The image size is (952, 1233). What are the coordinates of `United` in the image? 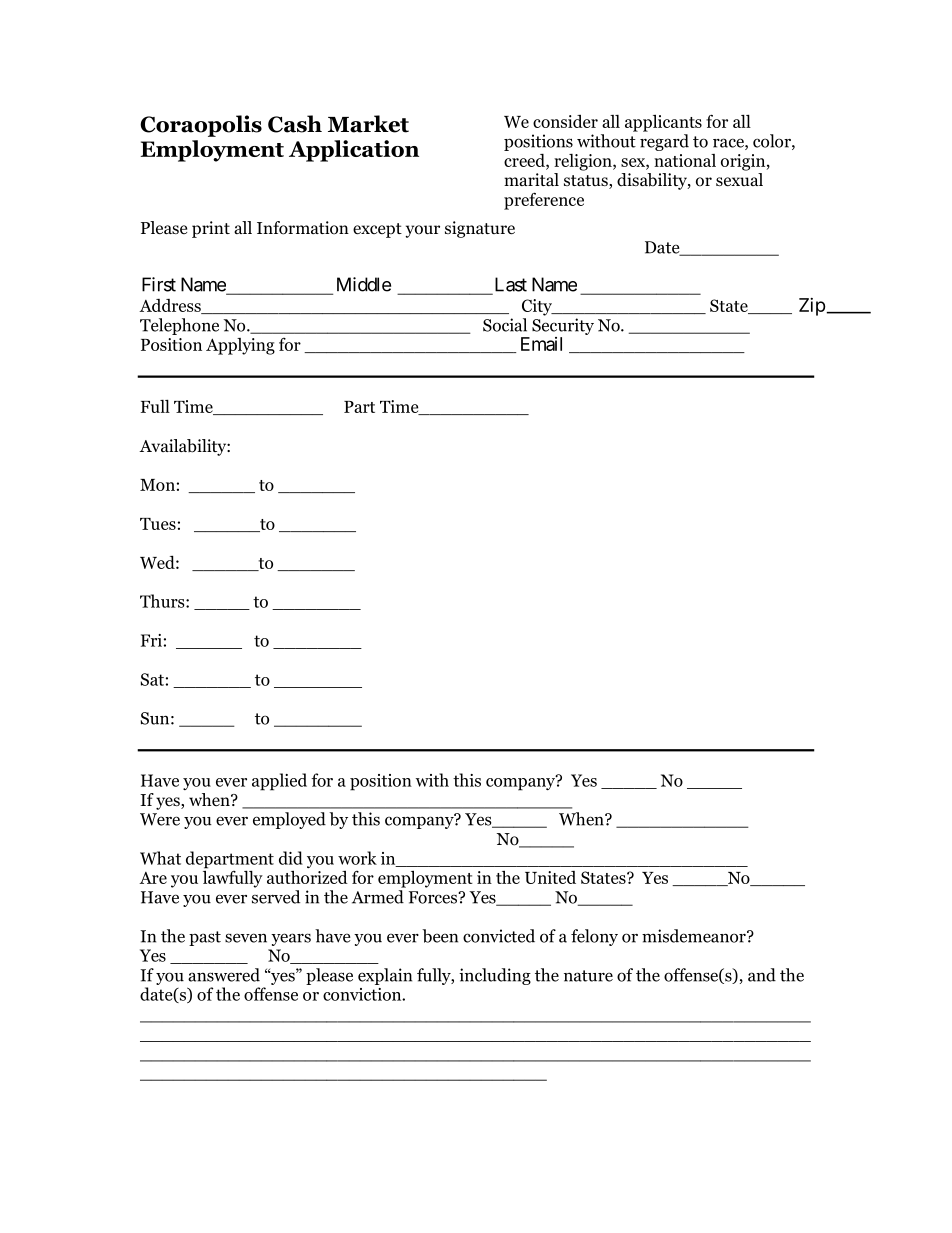 It's located at (550, 877).
